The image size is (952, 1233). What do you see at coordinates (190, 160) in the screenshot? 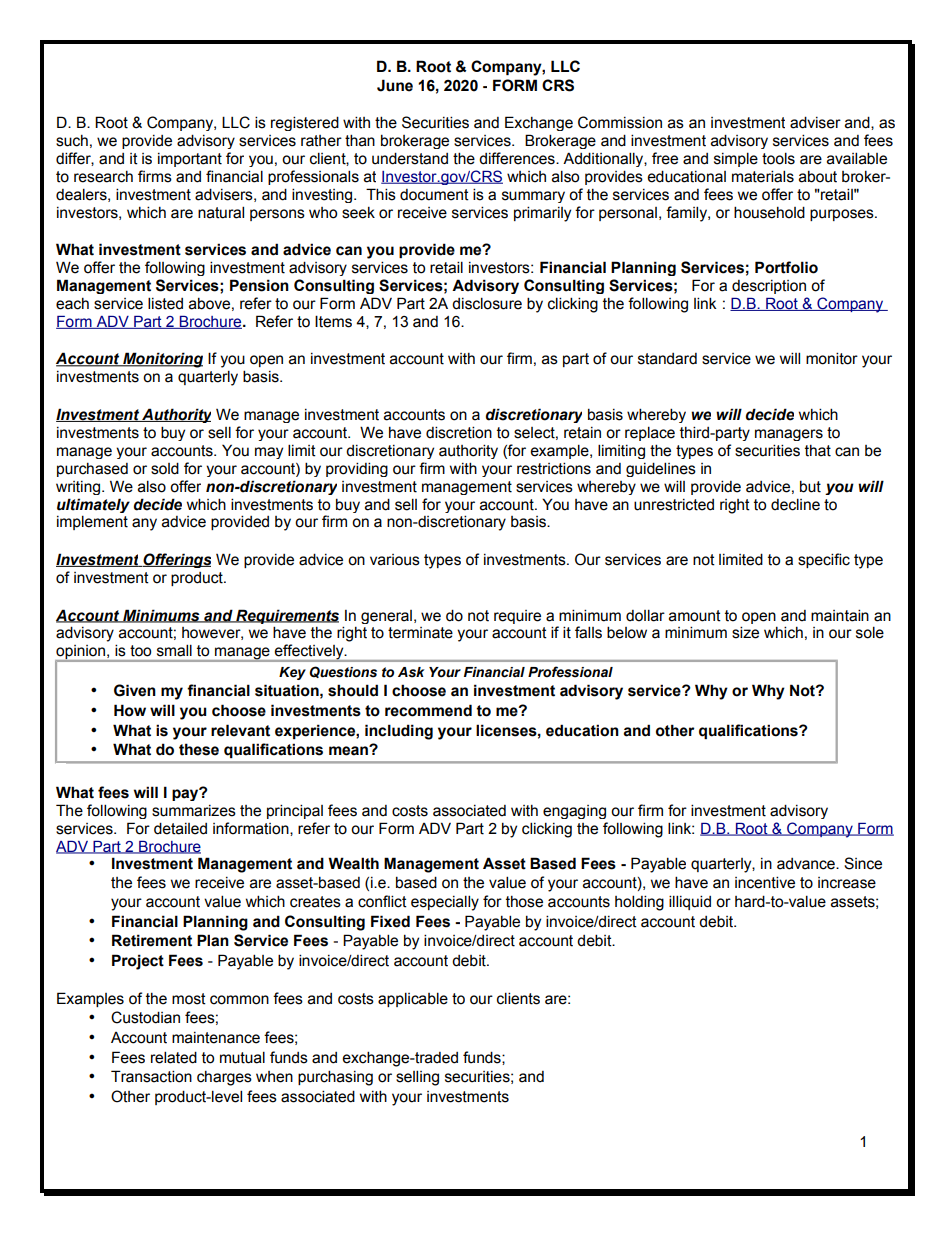
I see `important` at bounding box center [190, 160].
